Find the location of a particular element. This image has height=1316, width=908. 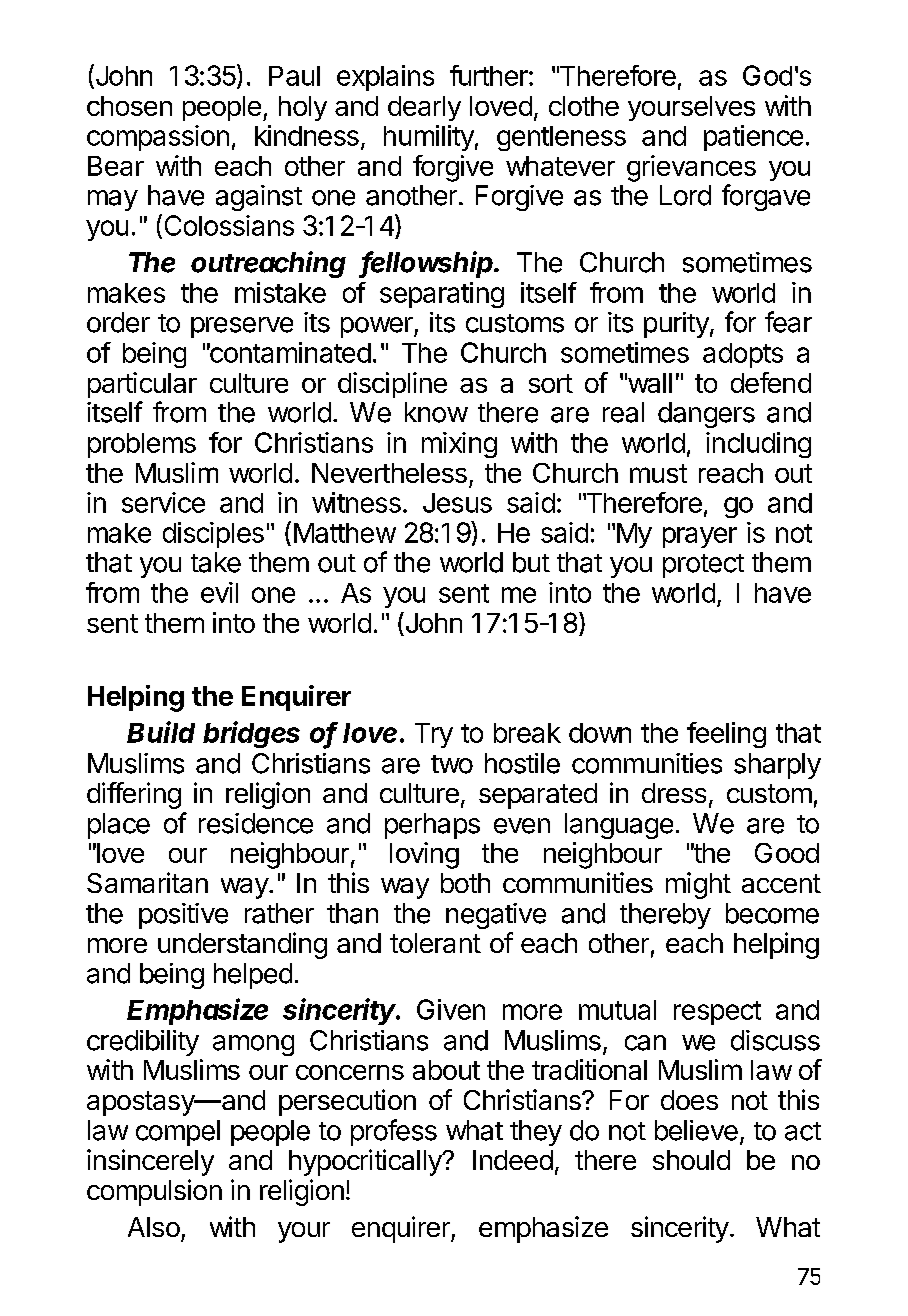

particular is located at coordinates (142, 385).
